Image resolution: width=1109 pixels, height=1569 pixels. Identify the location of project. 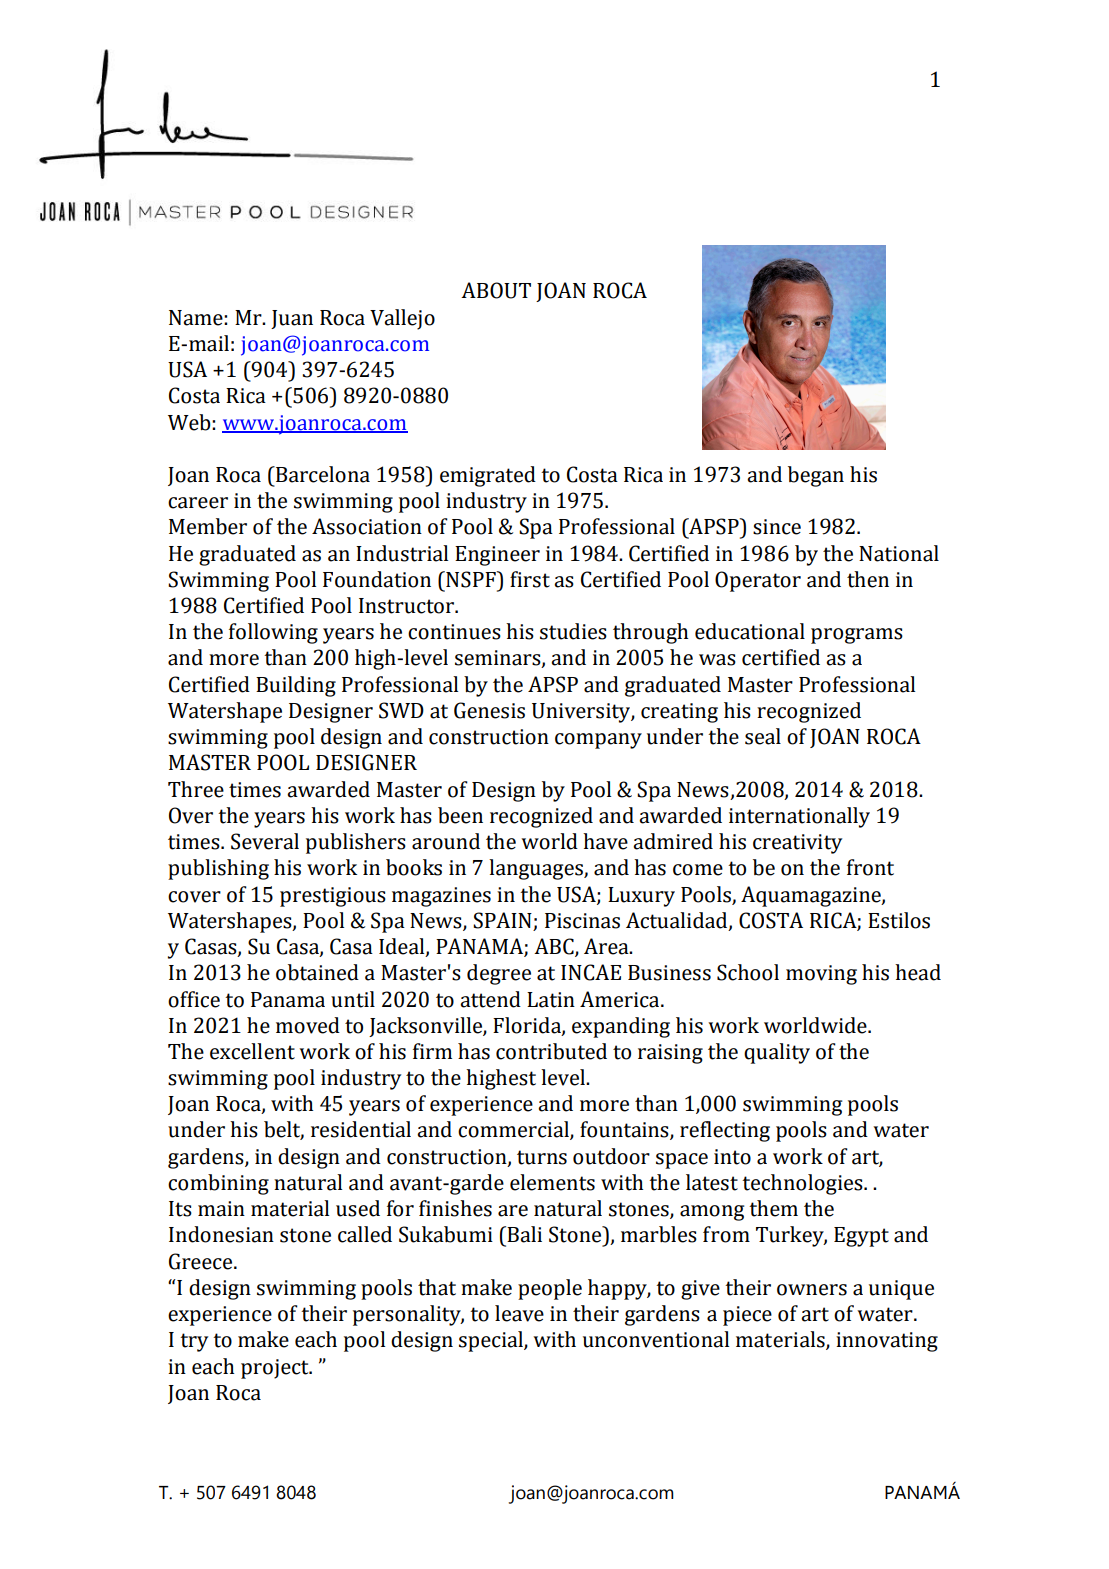
(276, 1369).
